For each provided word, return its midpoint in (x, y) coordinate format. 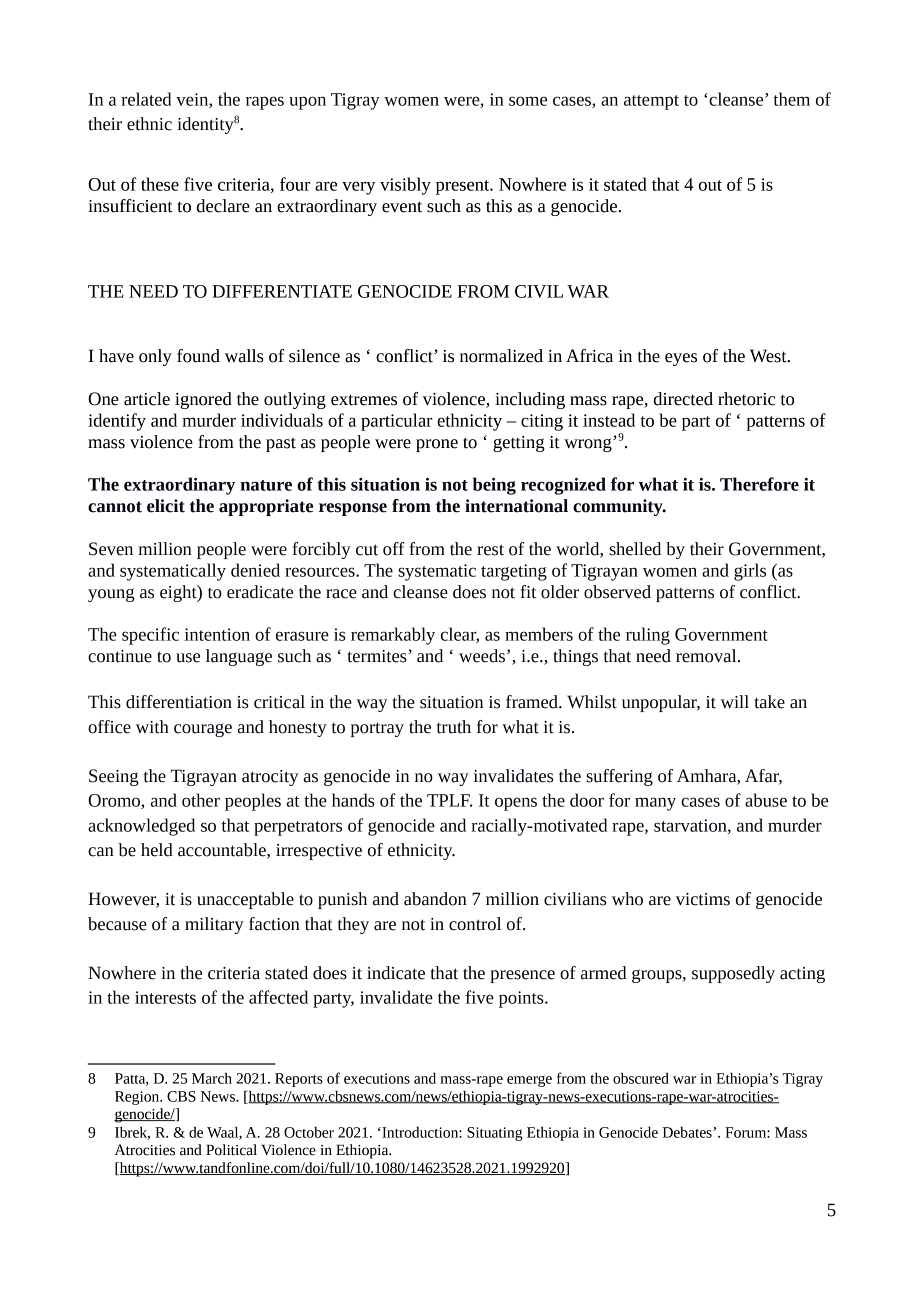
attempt (651, 102)
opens (516, 804)
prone (437, 445)
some (528, 101)
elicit (166, 506)
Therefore (759, 484)
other (201, 800)
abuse (766, 800)
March (212, 1078)
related (146, 99)
